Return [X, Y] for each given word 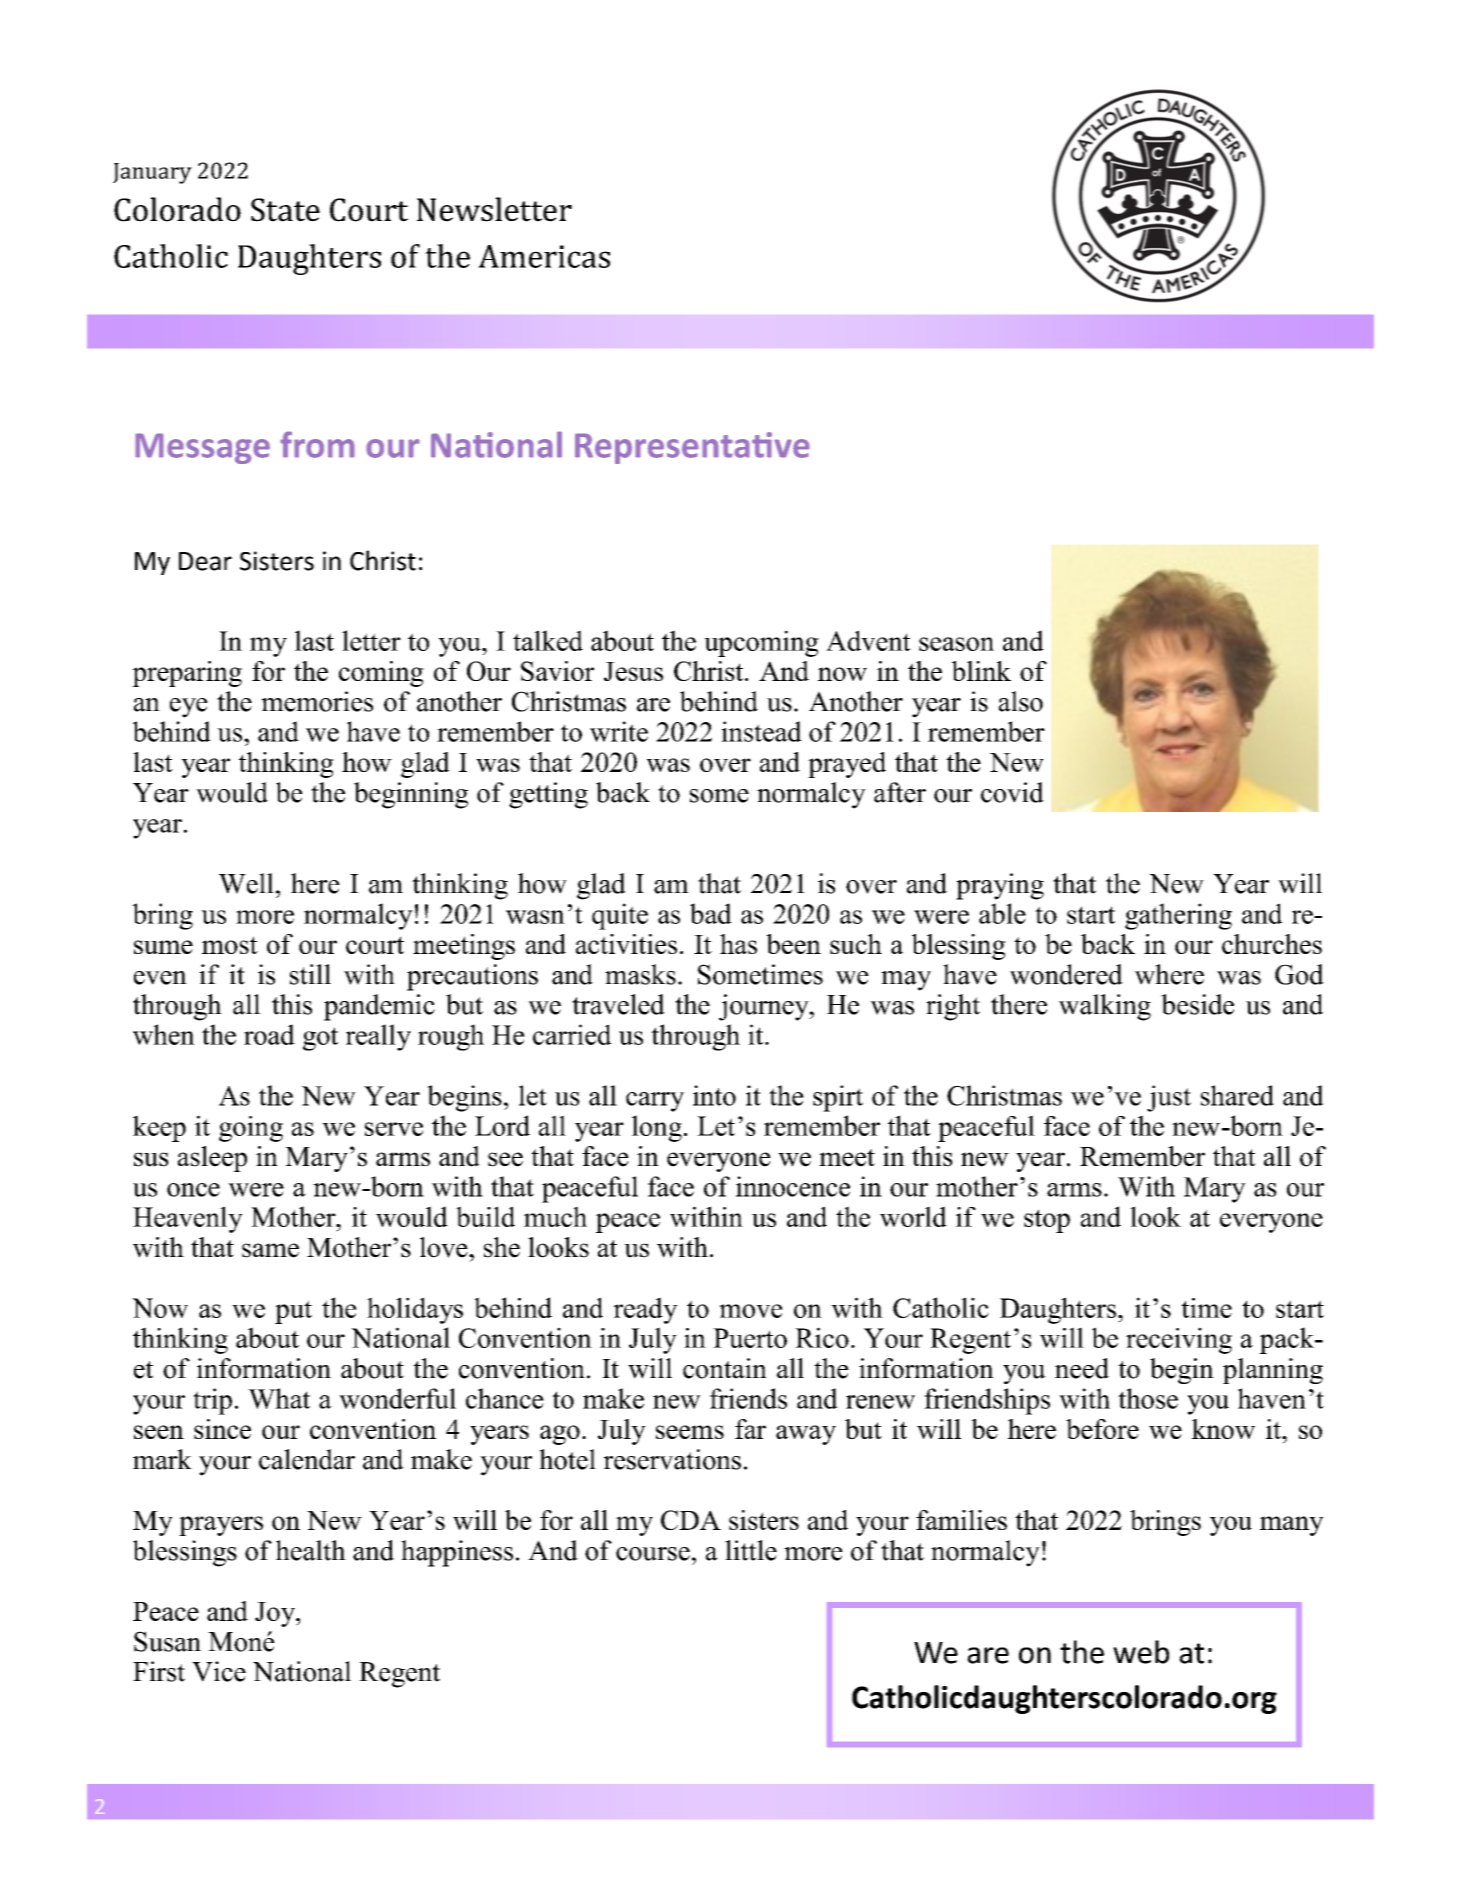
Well [246, 883]
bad [711, 913]
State [285, 210]
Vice [219, 1671]
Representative [692, 448]
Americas [544, 256]
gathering [1178, 916]
